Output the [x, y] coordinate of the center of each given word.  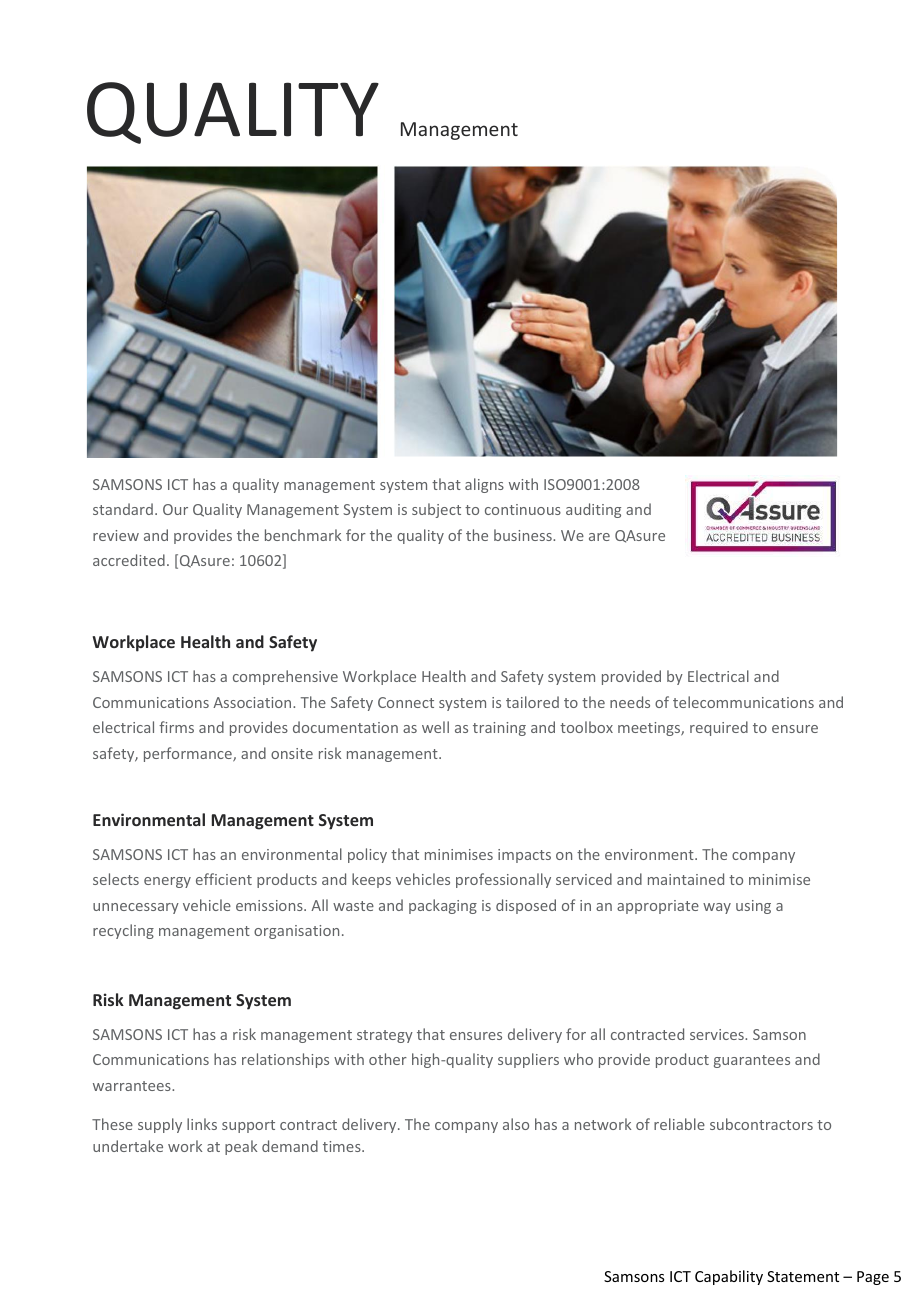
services [718, 1034]
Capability [729, 1277]
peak [241, 1147]
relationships [285, 1060]
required [719, 728]
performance [189, 754]
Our [175, 509]
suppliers [528, 1060]
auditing [593, 510]
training [499, 729]
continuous [523, 509]
